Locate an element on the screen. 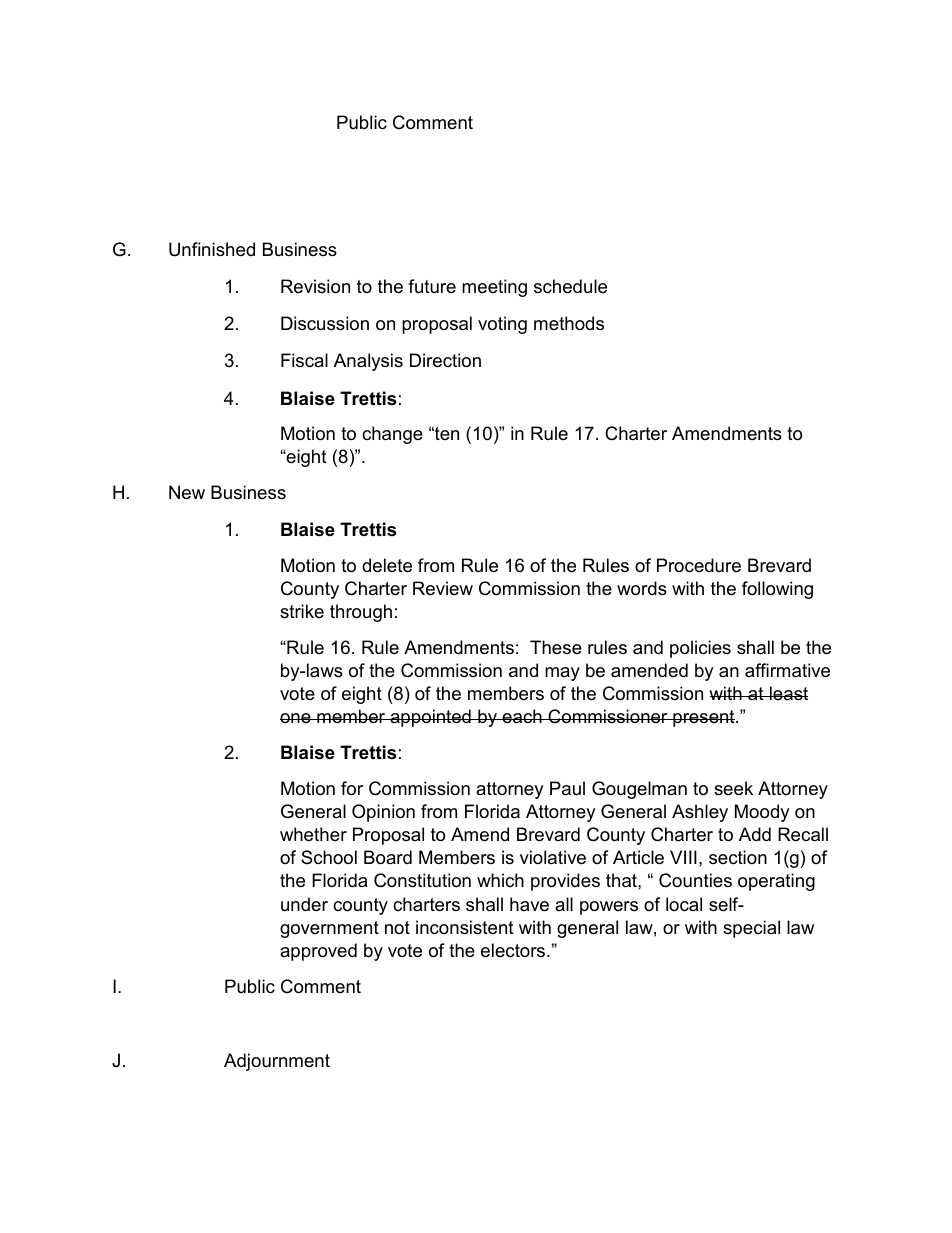  electors is located at coordinates (514, 950).
